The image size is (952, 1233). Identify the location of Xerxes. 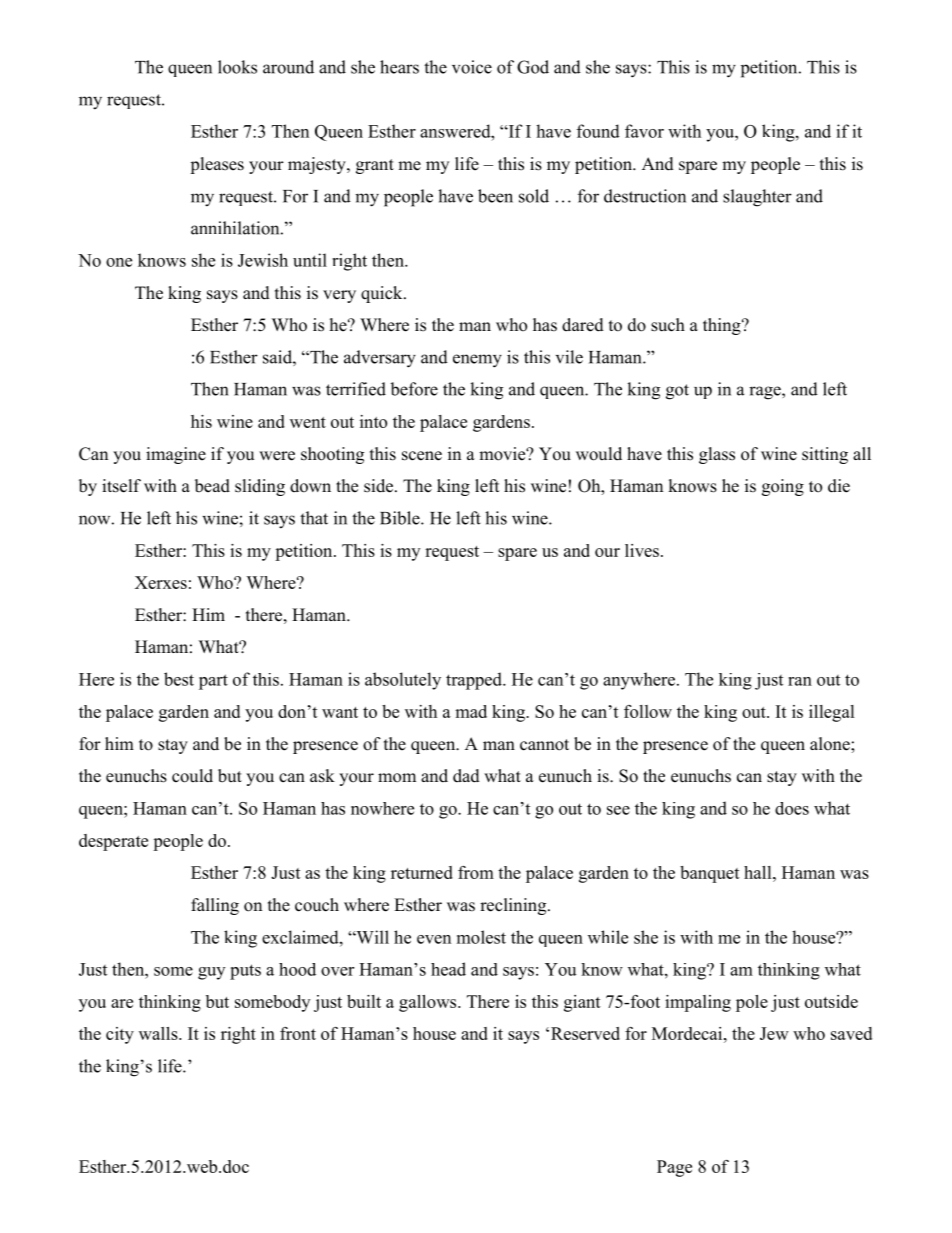
(161, 582).
